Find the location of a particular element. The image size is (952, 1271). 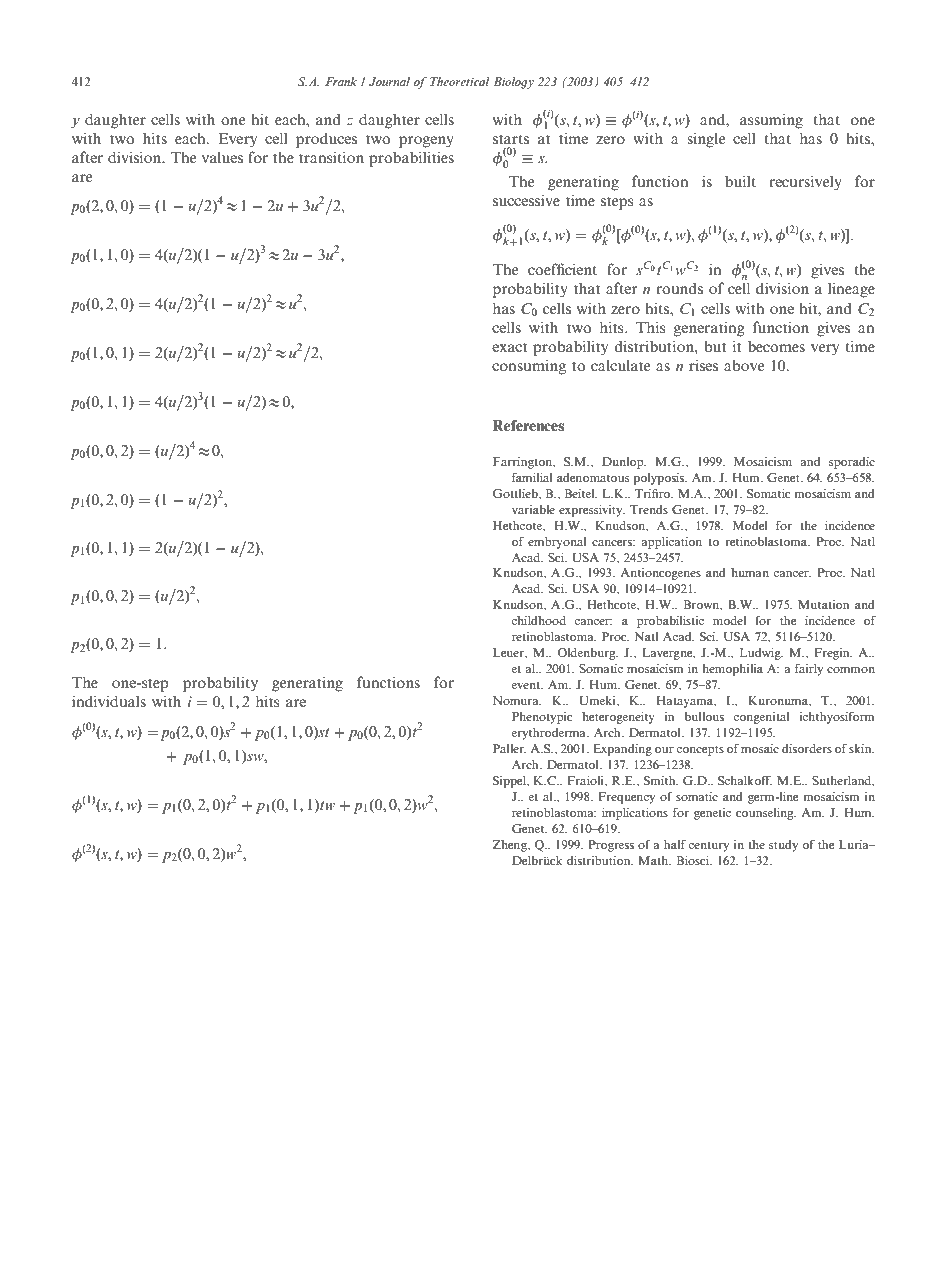

Zheng is located at coordinates (510, 846).
